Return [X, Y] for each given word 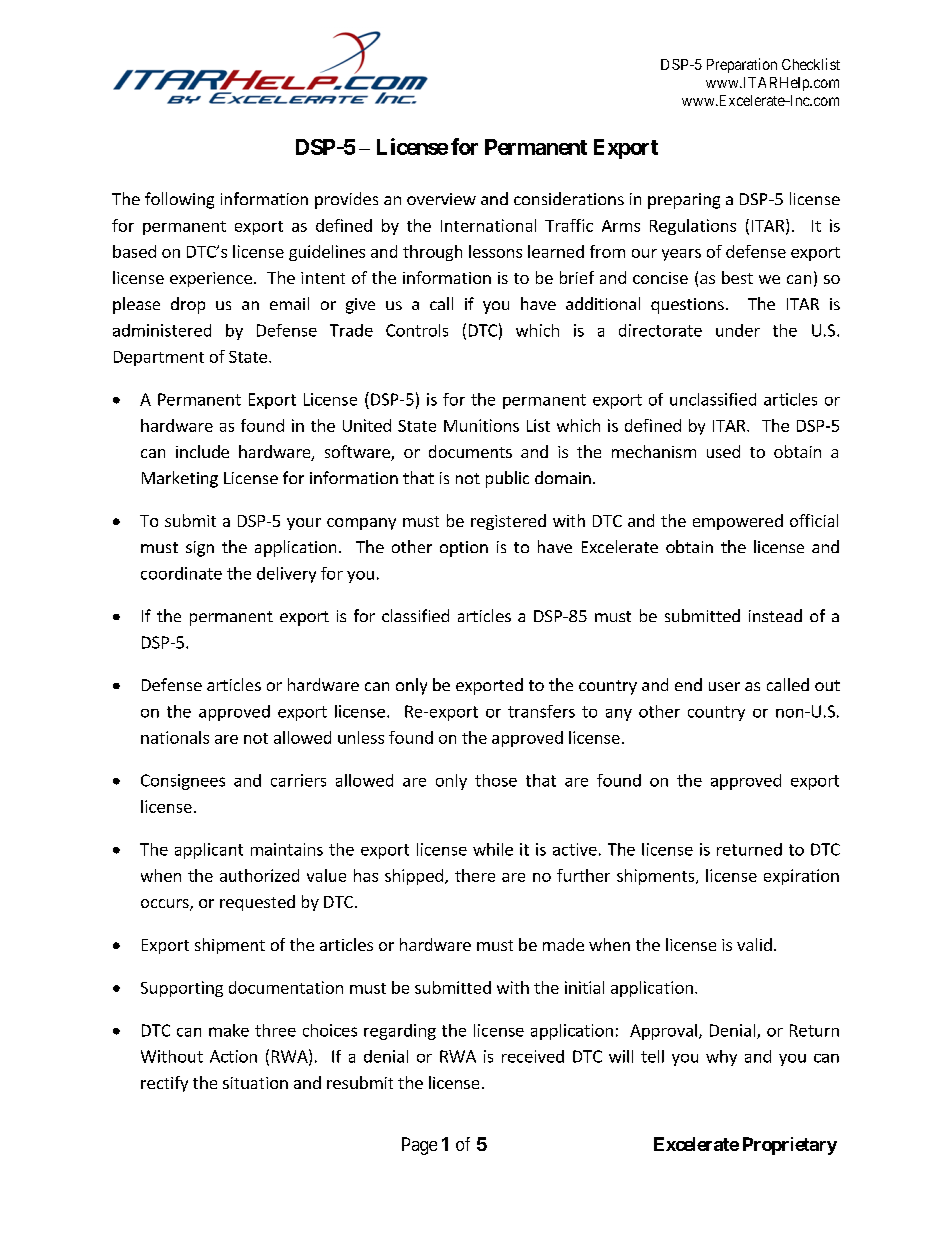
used [723, 451]
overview [441, 199]
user [724, 686]
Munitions [481, 425]
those [496, 780]
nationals [175, 737]
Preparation [742, 65]
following [179, 200]
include [202, 451]
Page [419, 1146]
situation [255, 1083]
